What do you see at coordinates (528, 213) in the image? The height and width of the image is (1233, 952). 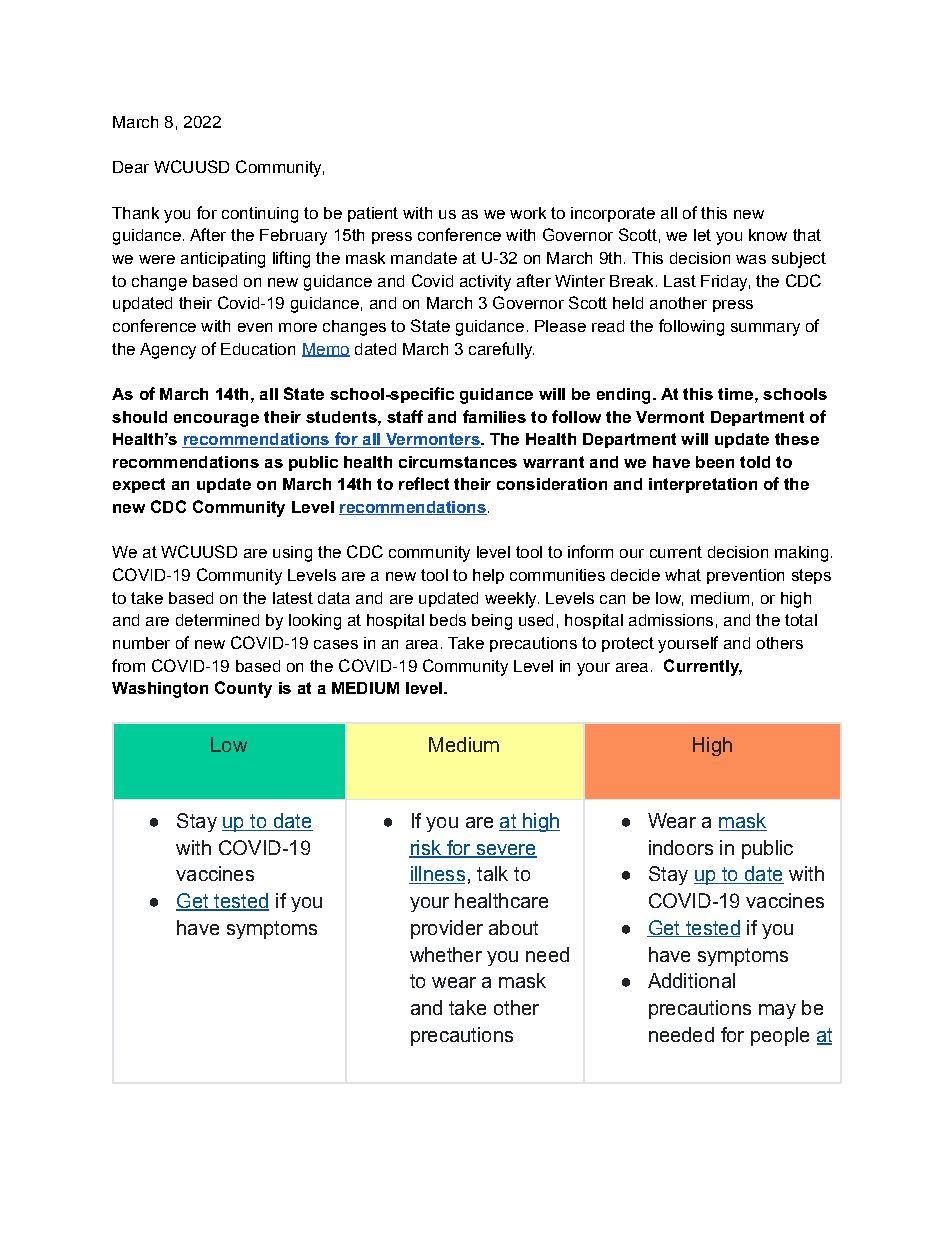 I see `work` at bounding box center [528, 213].
